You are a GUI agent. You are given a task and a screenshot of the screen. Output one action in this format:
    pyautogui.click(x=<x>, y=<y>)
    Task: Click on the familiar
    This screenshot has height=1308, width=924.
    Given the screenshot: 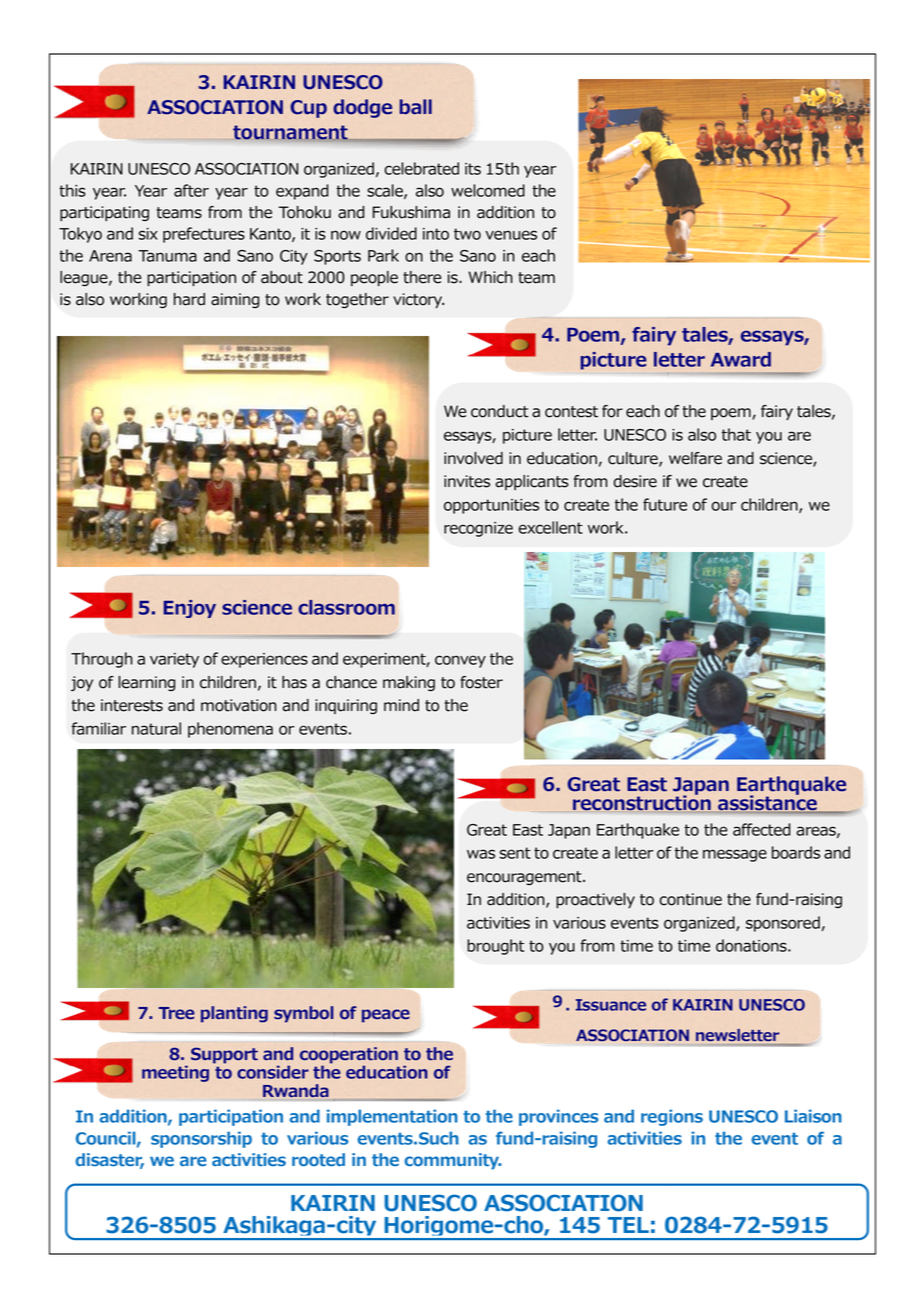 What is the action you would take?
    pyautogui.click(x=98, y=728)
